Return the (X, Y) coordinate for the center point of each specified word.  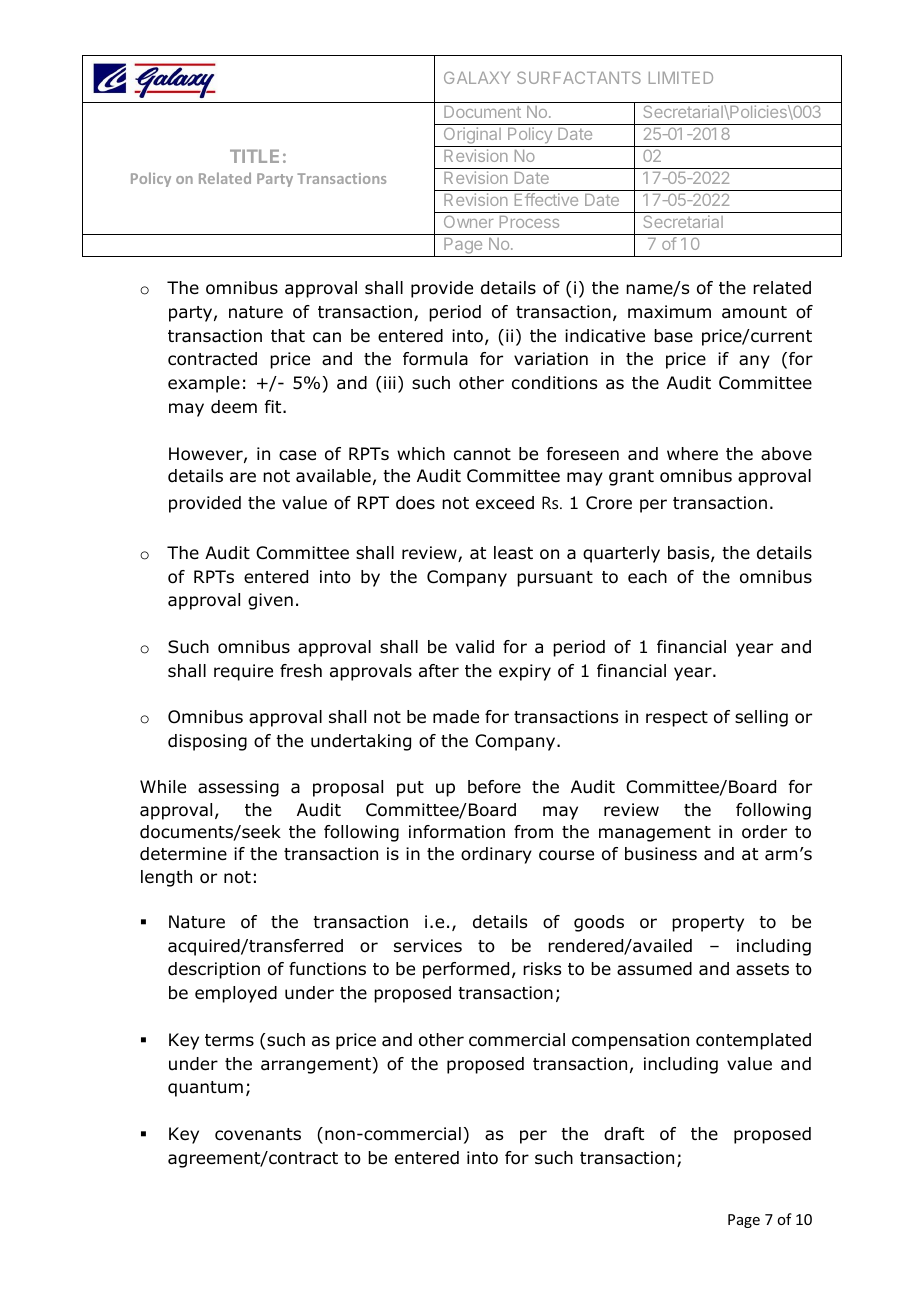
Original (472, 137)
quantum (205, 1089)
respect (677, 719)
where (692, 454)
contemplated (753, 1041)
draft (624, 1134)
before (494, 787)
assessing (238, 788)
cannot (482, 454)
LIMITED (681, 78)
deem (234, 407)
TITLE (254, 156)
